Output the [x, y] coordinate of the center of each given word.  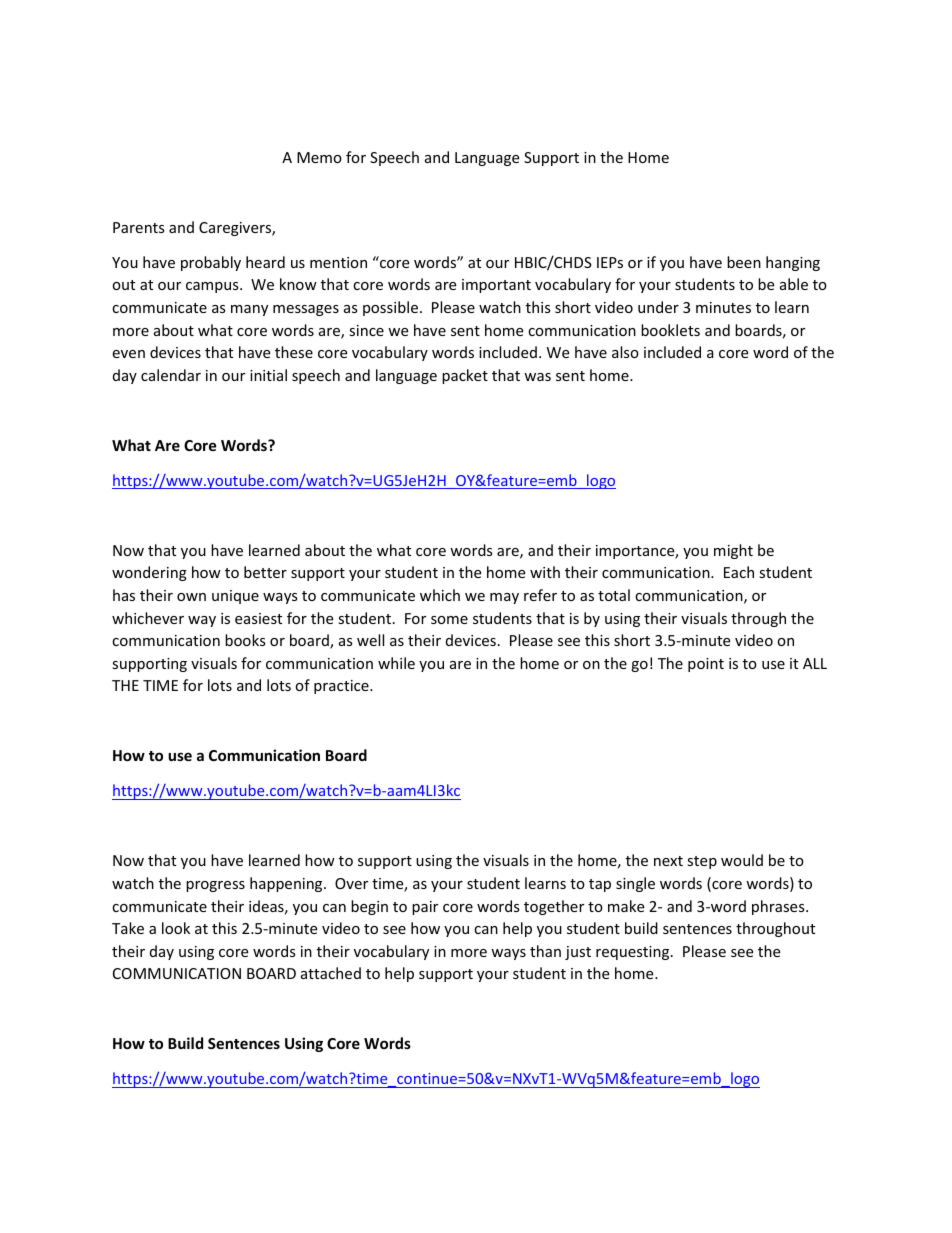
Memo [319, 157]
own [191, 597]
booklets [670, 330]
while [396, 663]
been [744, 262]
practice [342, 687]
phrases [779, 907]
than [545, 951]
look [176, 928]
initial [268, 375]
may [504, 598]
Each [739, 572]
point [706, 665]
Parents [139, 227]
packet [465, 376]
